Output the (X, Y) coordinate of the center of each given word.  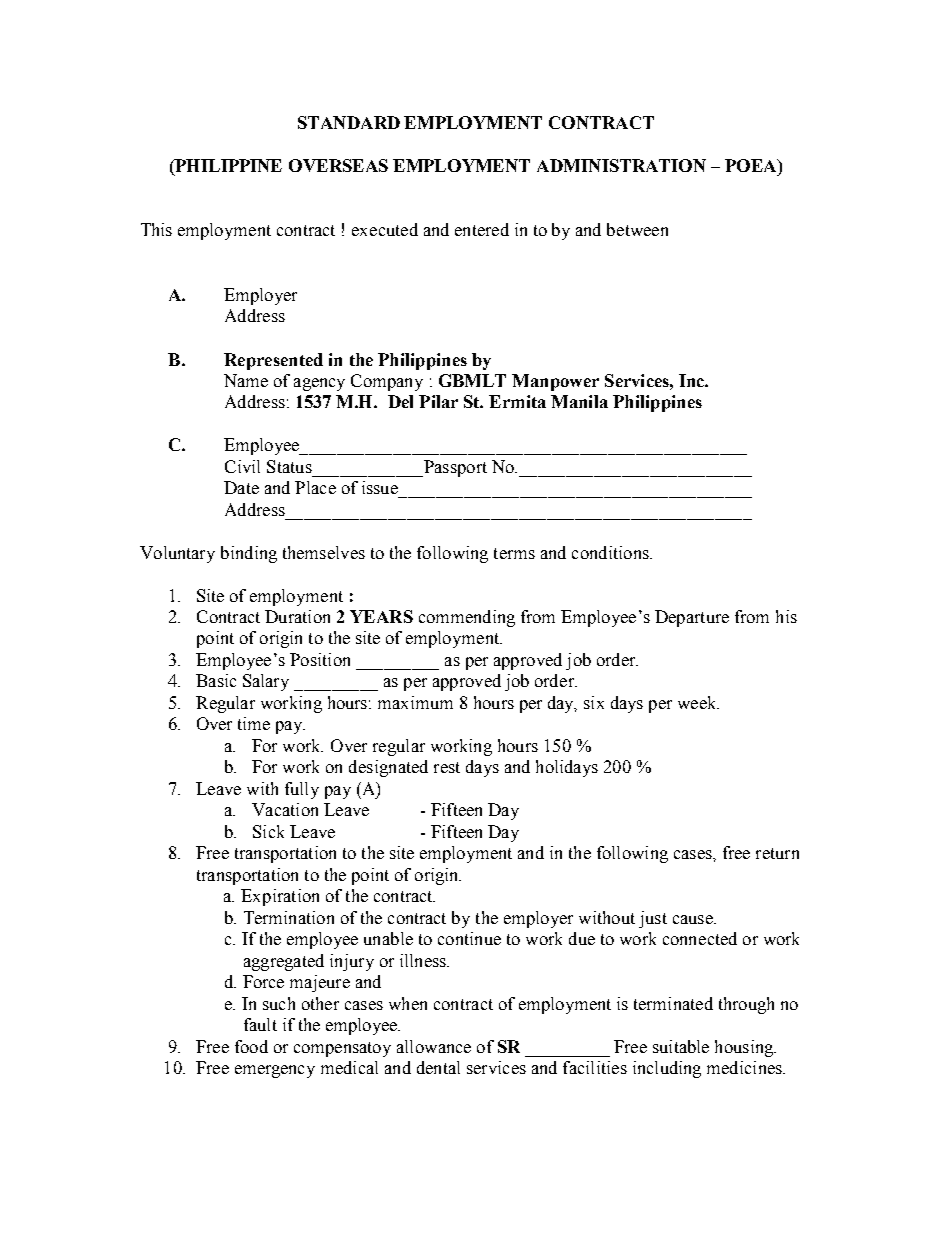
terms (514, 553)
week (698, 702)
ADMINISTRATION (621, 165)
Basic (216, 680)
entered (482, 229)
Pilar (438, 401)
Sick (268, 831)
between (637, 229)
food (251, 1046)
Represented (273, 361)
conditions (611, 552)
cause (694, 919)
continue (469, 938)
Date (241, 487)
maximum (415, 702)
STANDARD (349, 122)
